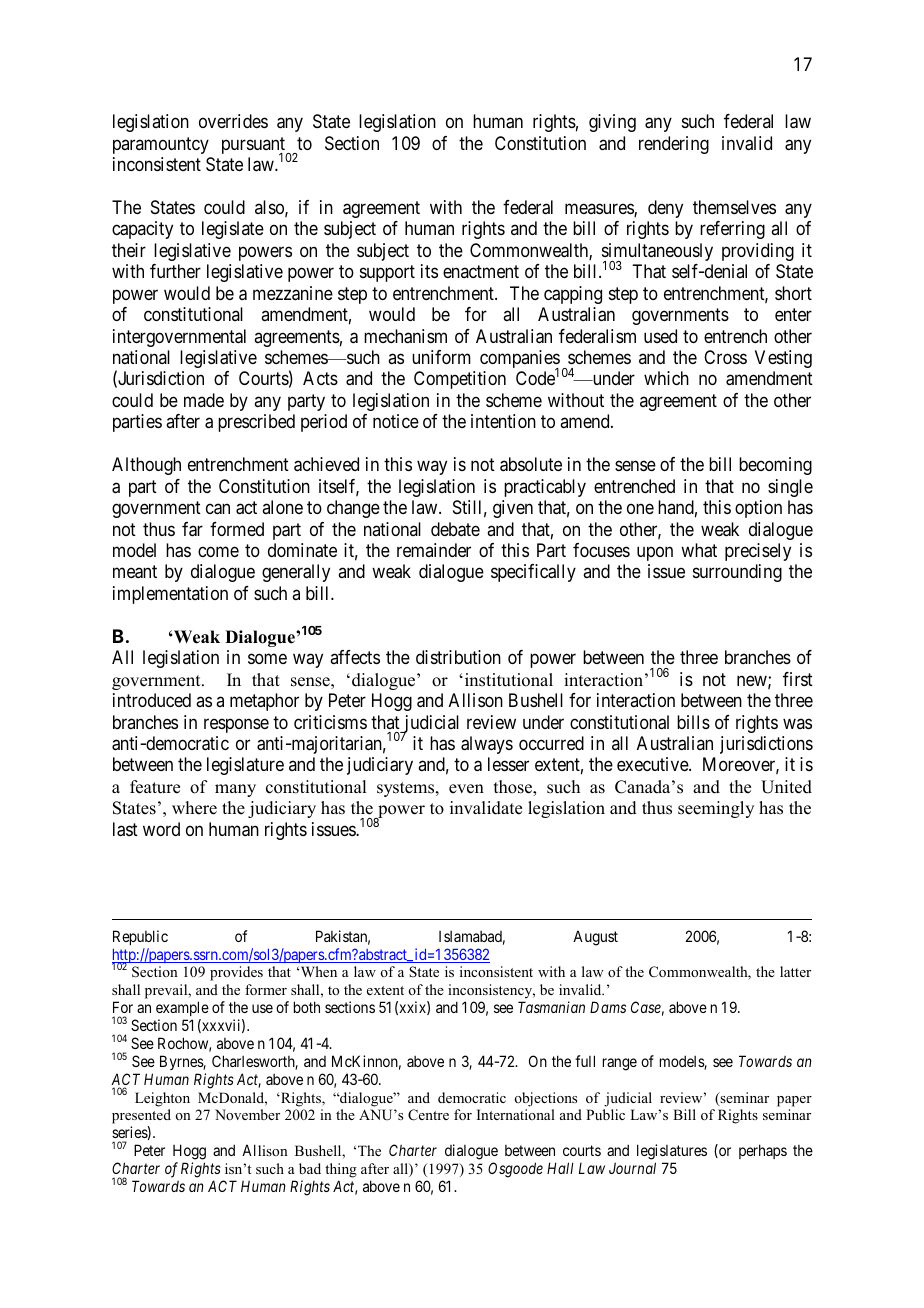 This page has width=924, height=1308. I want to click on option, so click(758, 509).
